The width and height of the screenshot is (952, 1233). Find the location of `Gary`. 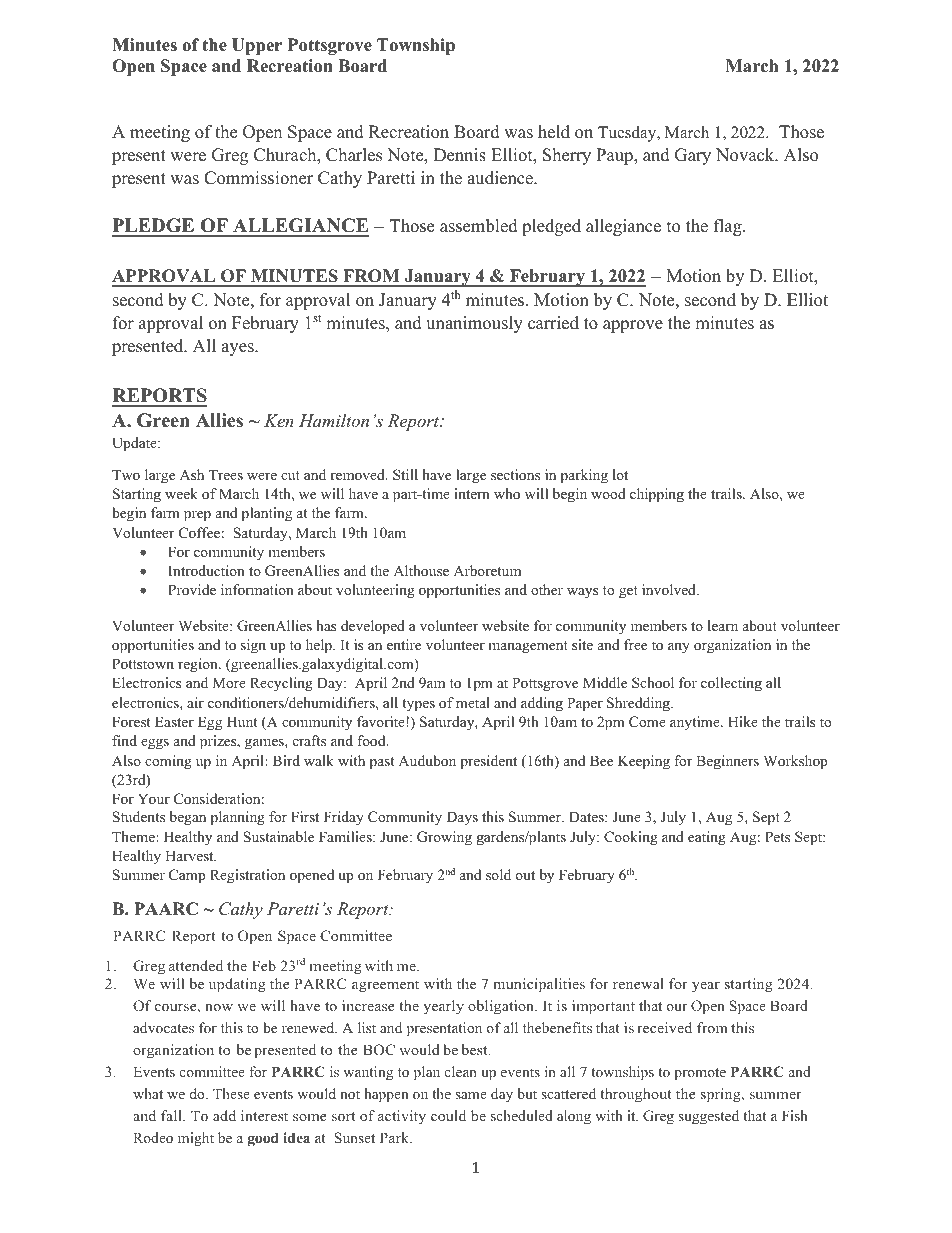

Gary is located at coordinates (693, 156).
